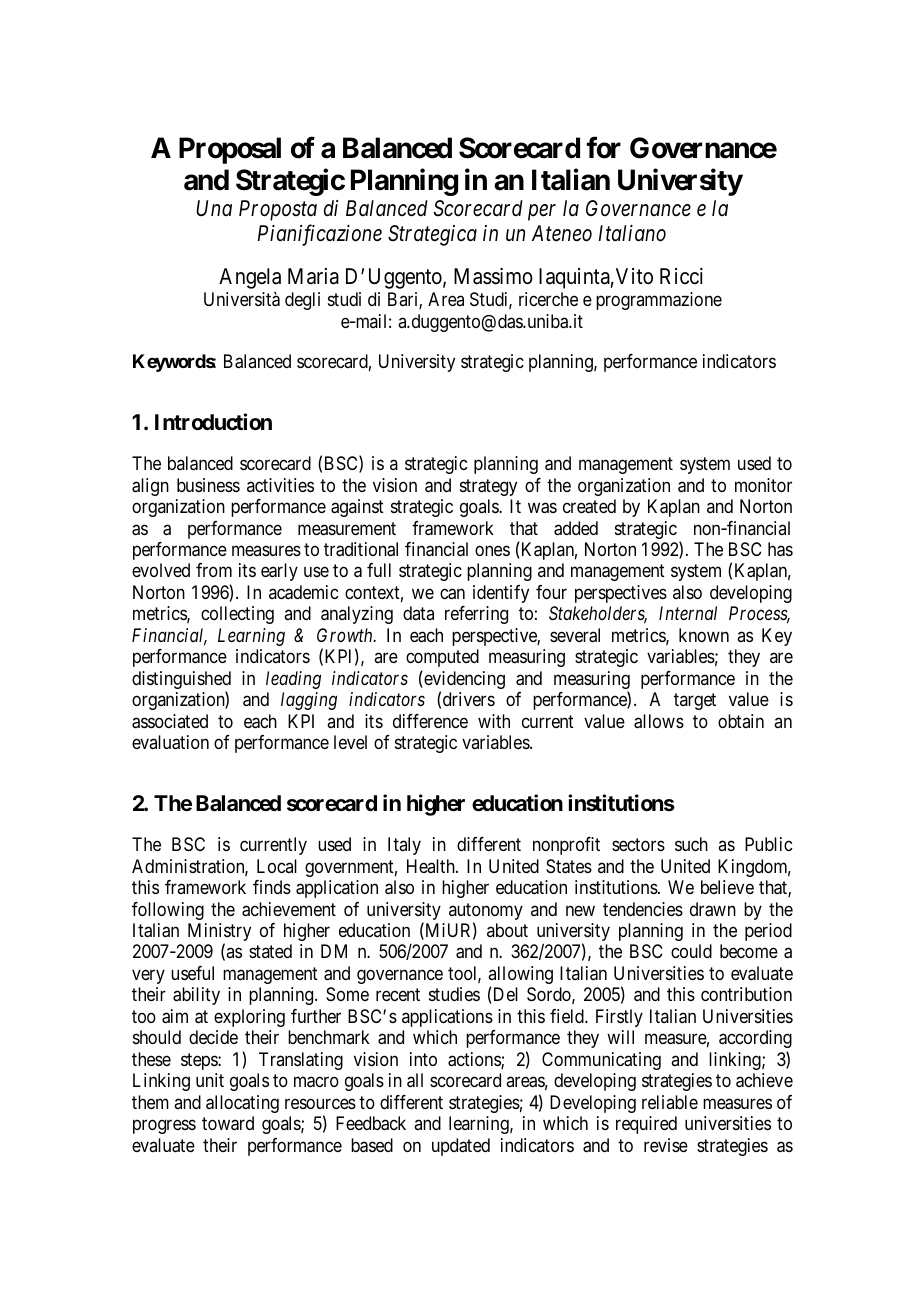 This page has height=1308, width=924. I want to click on known, so click(704, 635).
